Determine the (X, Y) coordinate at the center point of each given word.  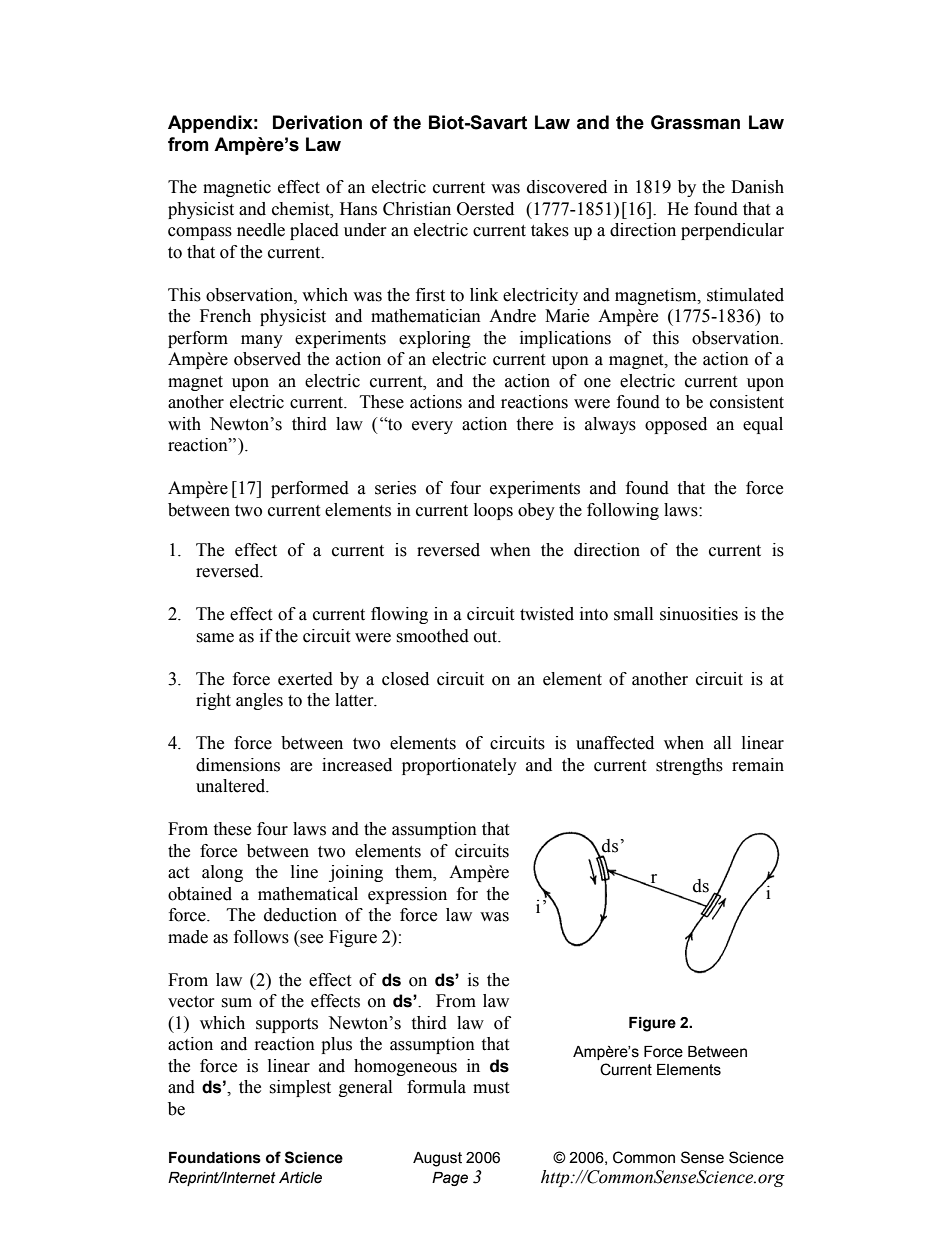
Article (300, 1178)
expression (407, 895)
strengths (689, 766)
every (432, 427)
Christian (417, 209)
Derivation (317, 122)
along (222, 873)
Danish (757, 187)
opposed (676, 425)
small (633, 614)
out (487, 637)
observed (267, 359)
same (215, 638)
